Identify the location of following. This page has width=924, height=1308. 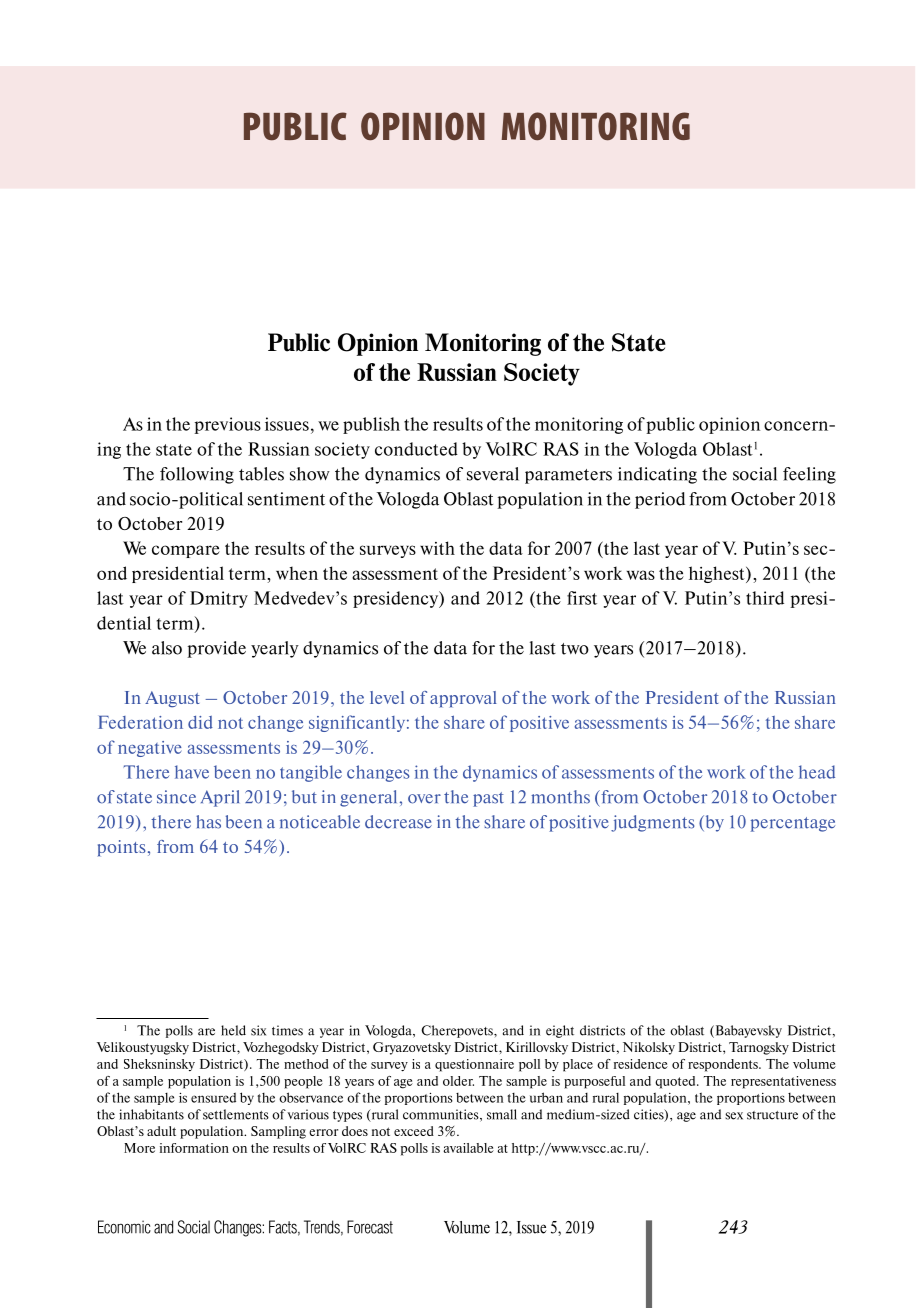
(197, 475).
